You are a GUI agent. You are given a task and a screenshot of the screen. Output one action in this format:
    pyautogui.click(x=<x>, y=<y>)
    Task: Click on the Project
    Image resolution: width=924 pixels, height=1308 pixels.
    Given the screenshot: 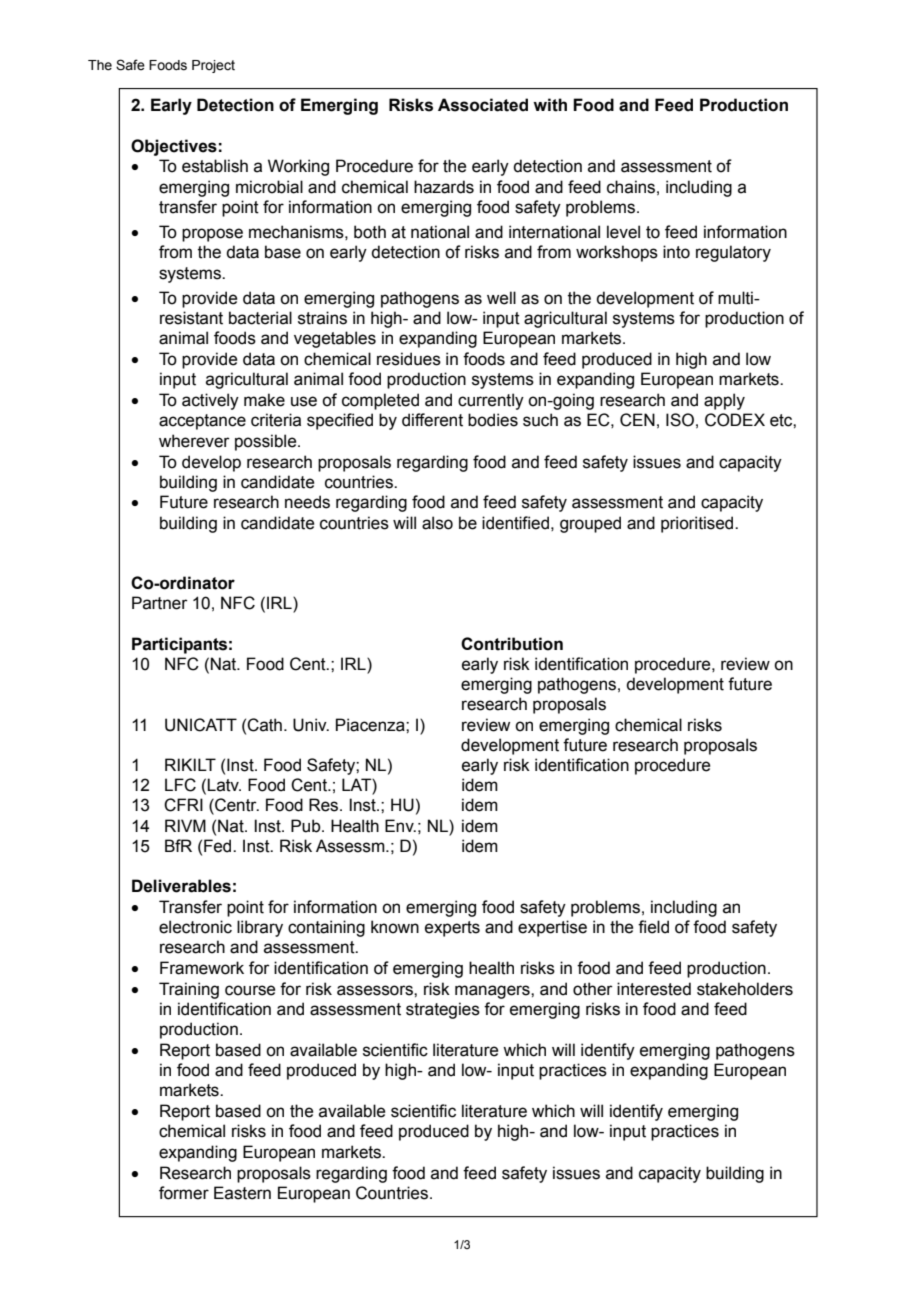 What is the action you would take?
    pyautogui.click(x=213, y=66)
